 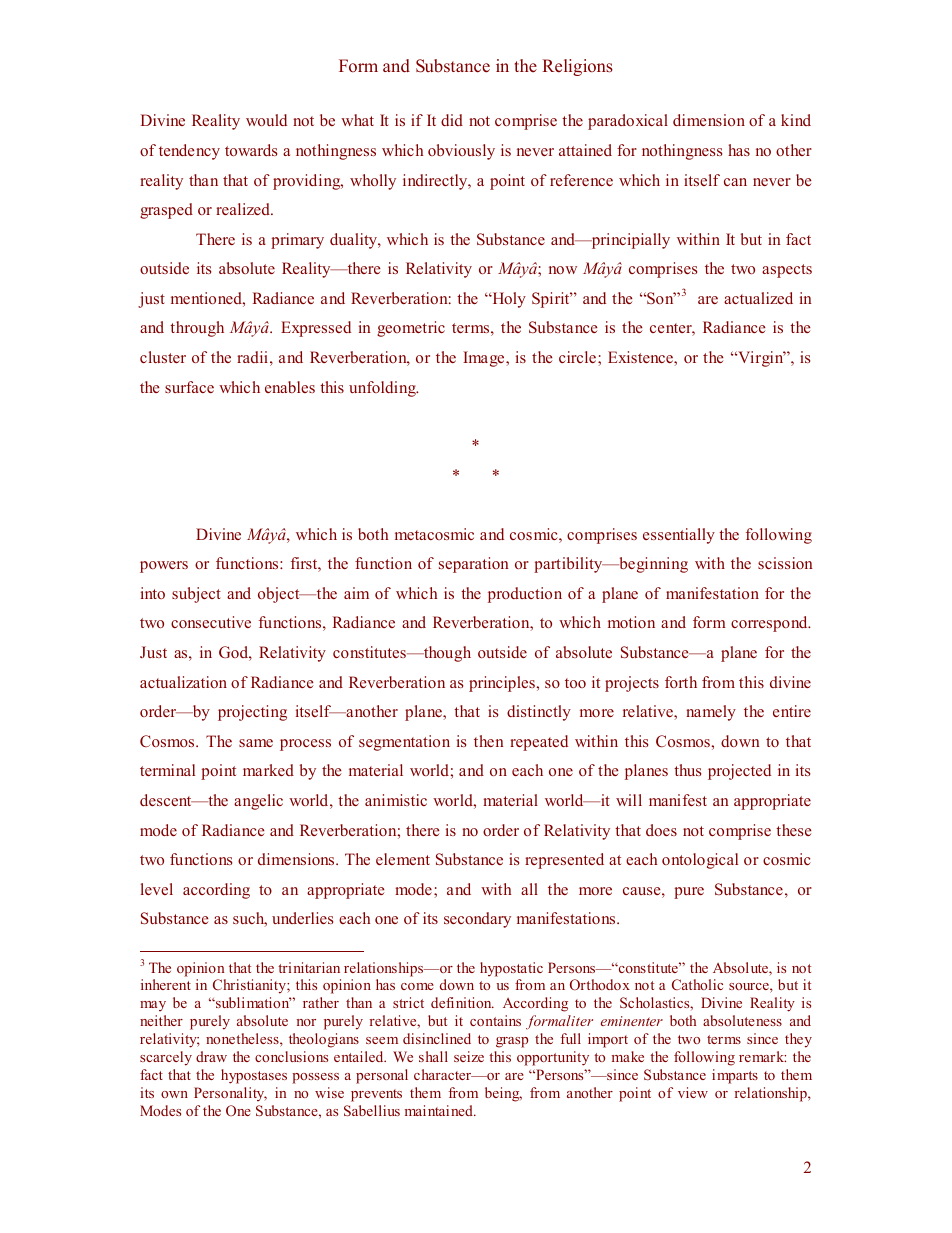 I want to click on kind, so click(x=796, y=120).
